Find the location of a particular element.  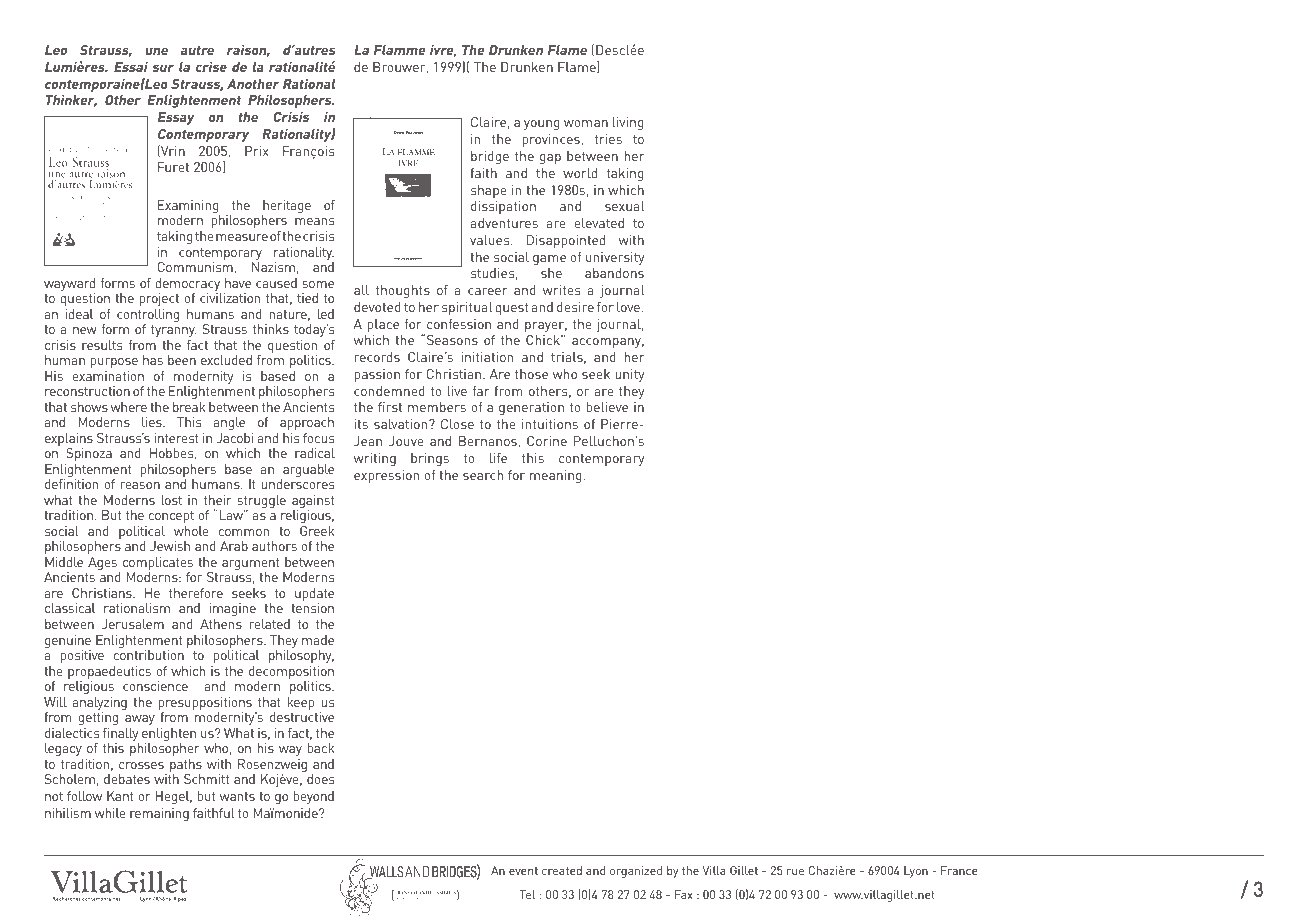

living is located at coordinates (628, 123).
